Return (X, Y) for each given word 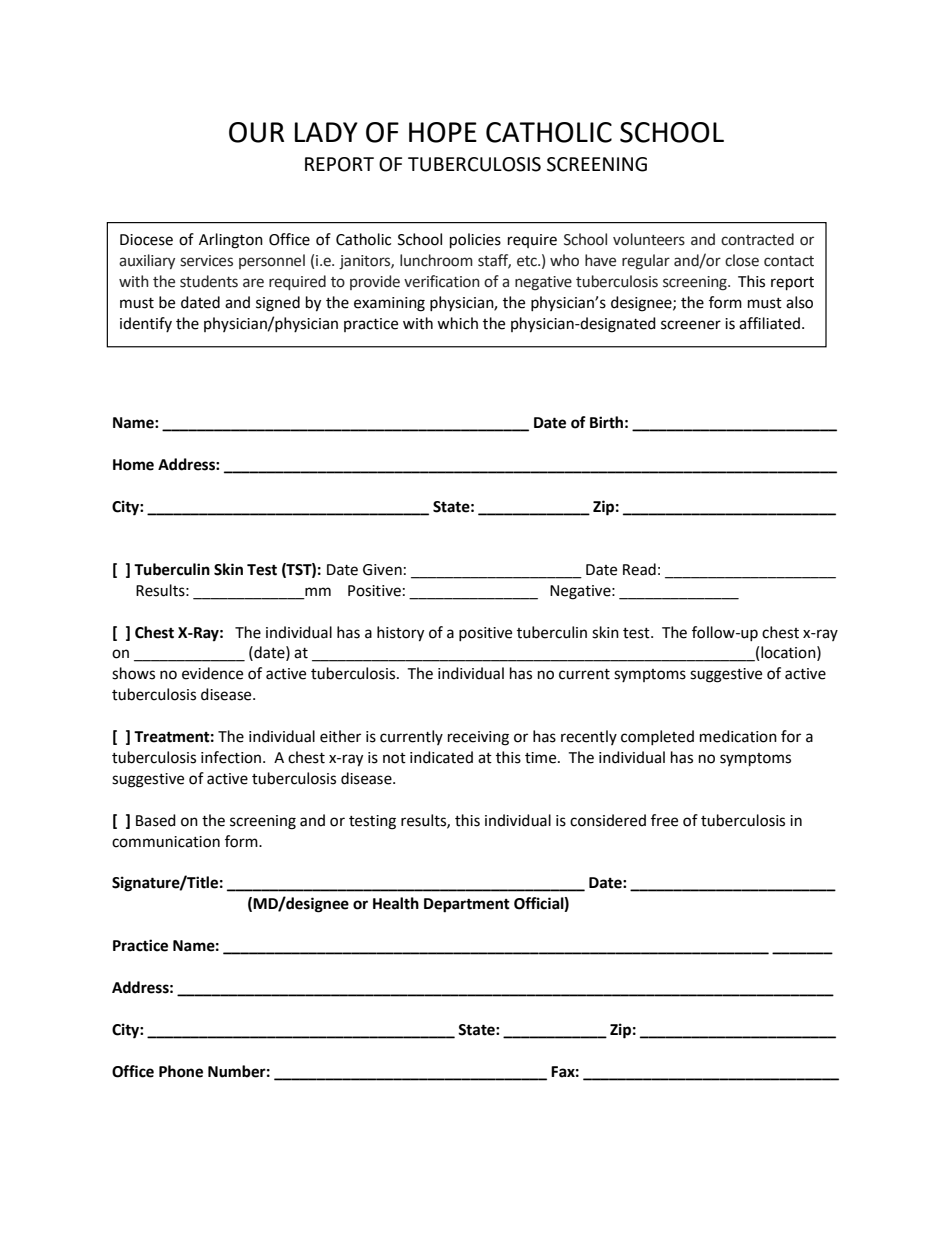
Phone (181, 1071)
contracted (757, 239)
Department (467, 905)
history (400, 634)
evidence (212, 673)
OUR (256, 132)
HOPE (443, 132)
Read (639, 569)
